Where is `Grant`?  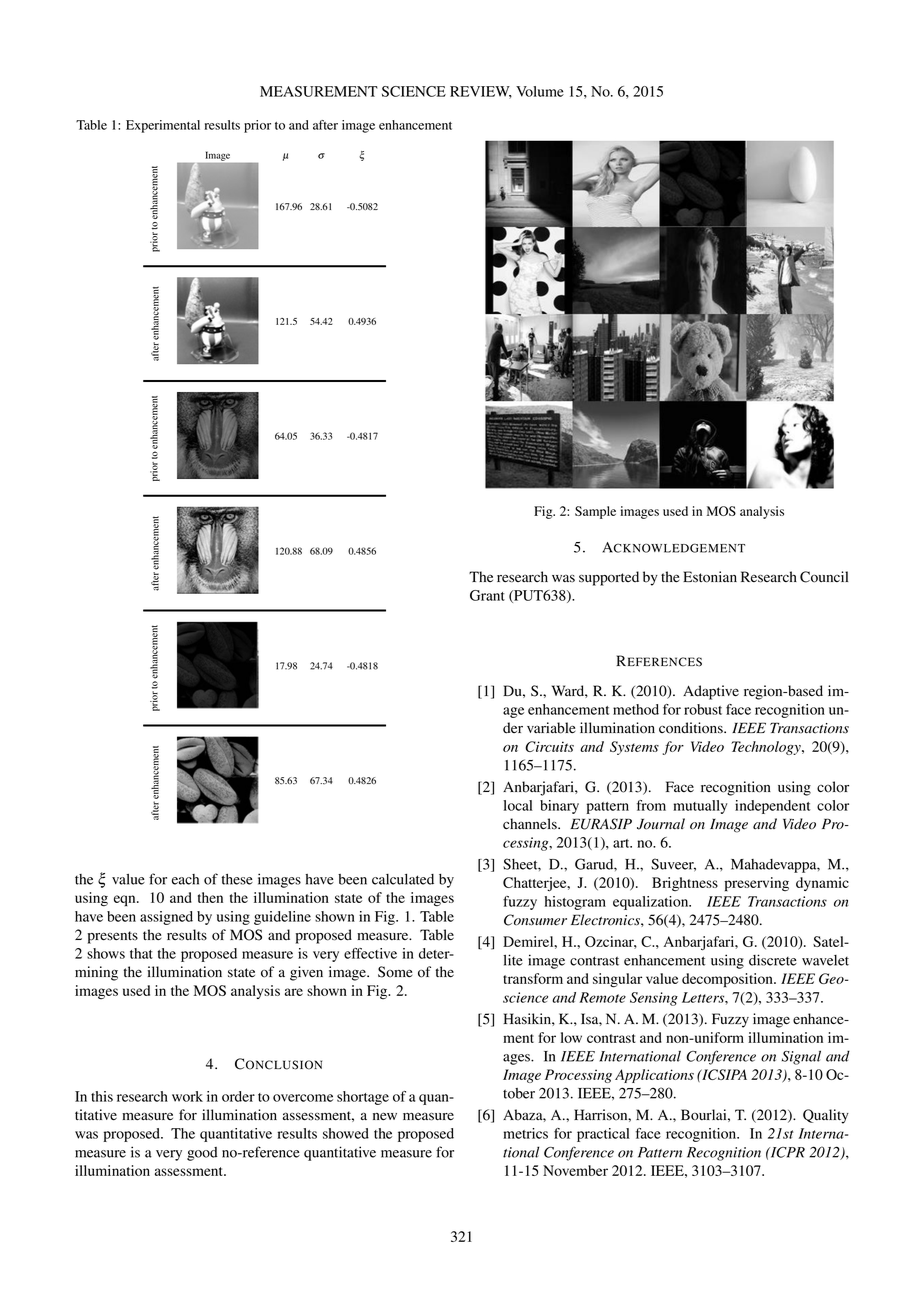
Grant is located at coordinates (487, 595).
